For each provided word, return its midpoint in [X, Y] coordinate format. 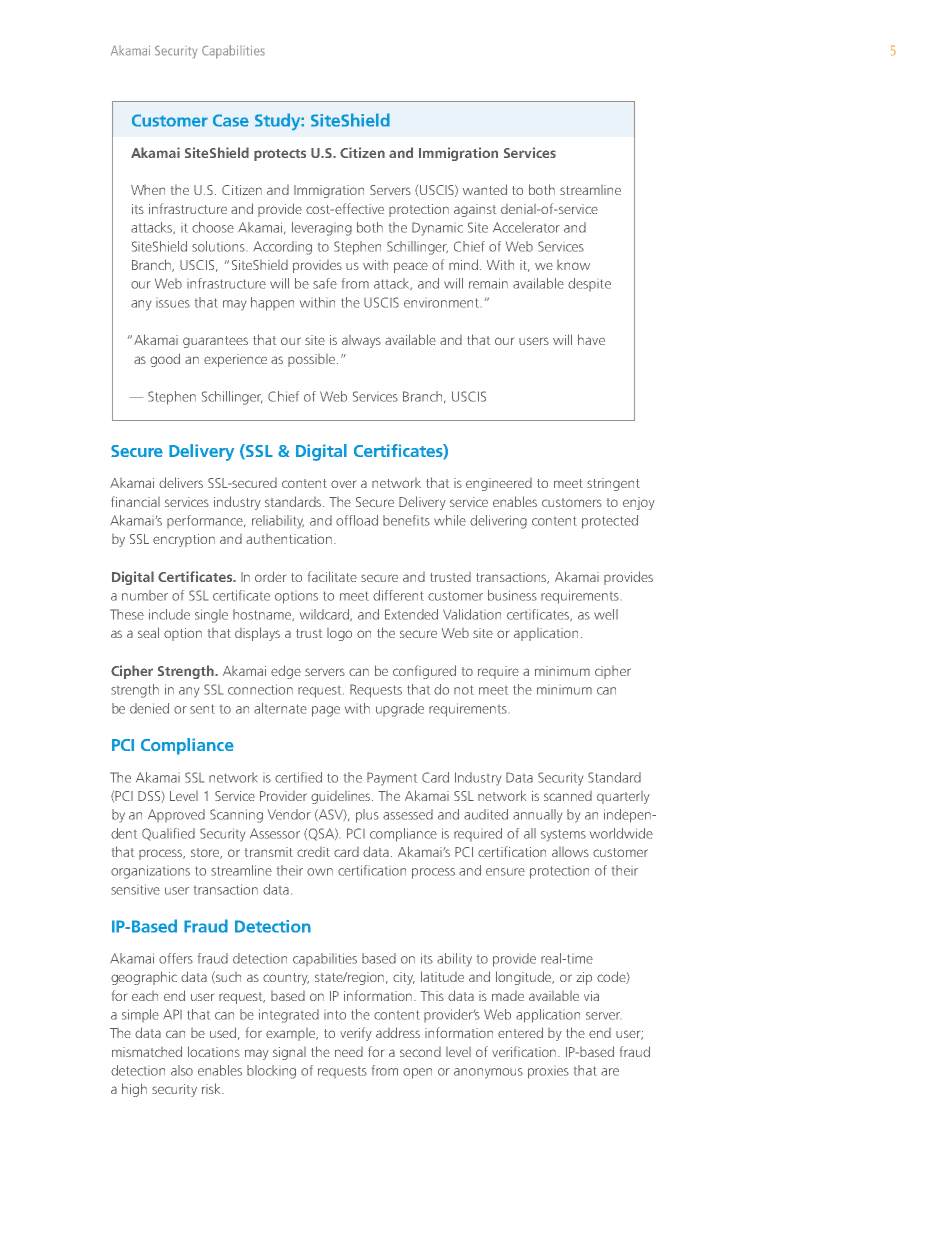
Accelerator [526, 227]
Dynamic [437, 229]
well [606, 614]
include [169, 614]
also [182, 1070]
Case [231, 120]
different [398, 595]
